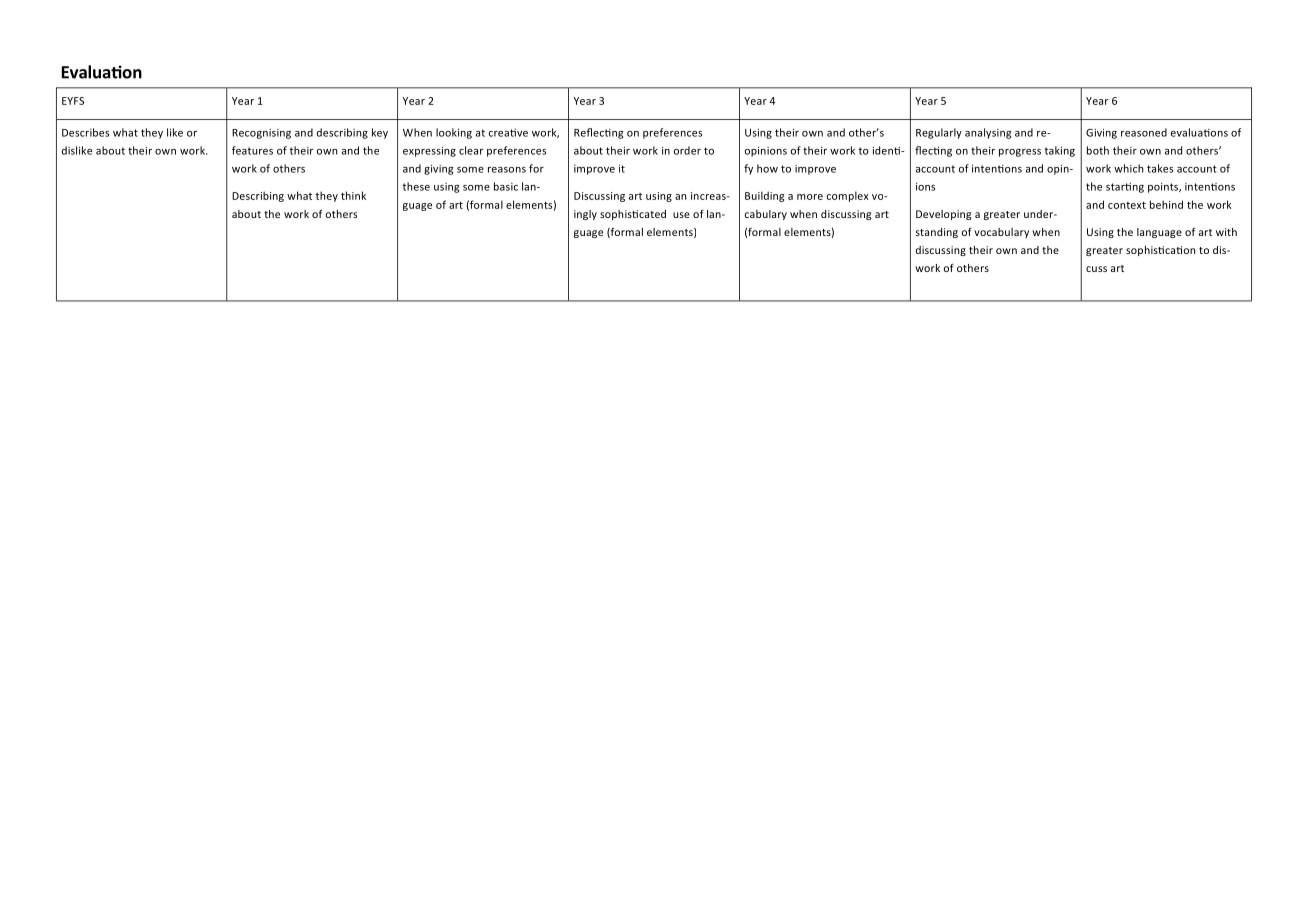 The height and width of the image is (924, 1308). What do you see at coordinates (1226, 232) in the image?
I see `with` at bounding box center [1226, 232].
